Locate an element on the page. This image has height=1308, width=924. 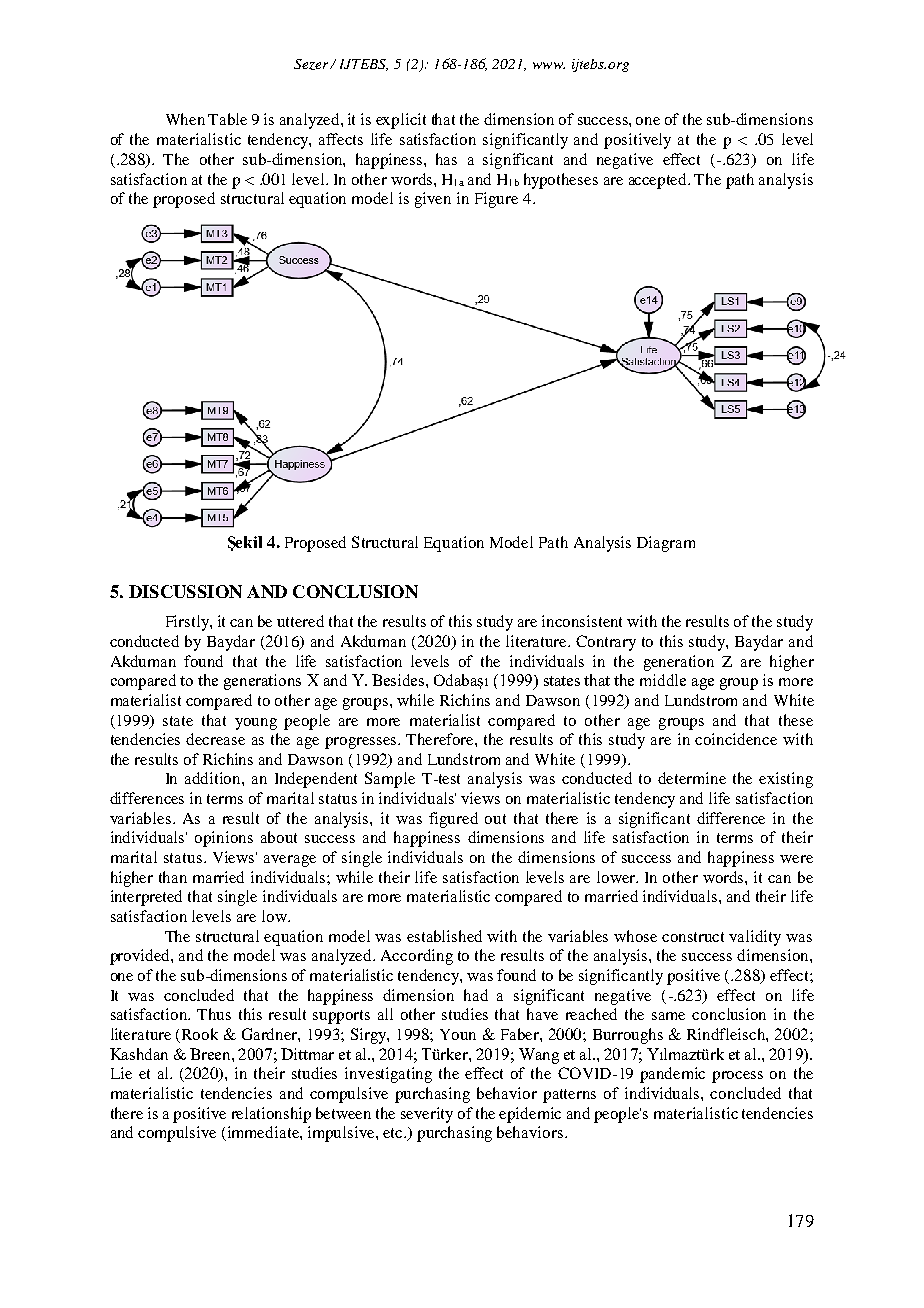
accepted is located at coordinates (659, 181).
